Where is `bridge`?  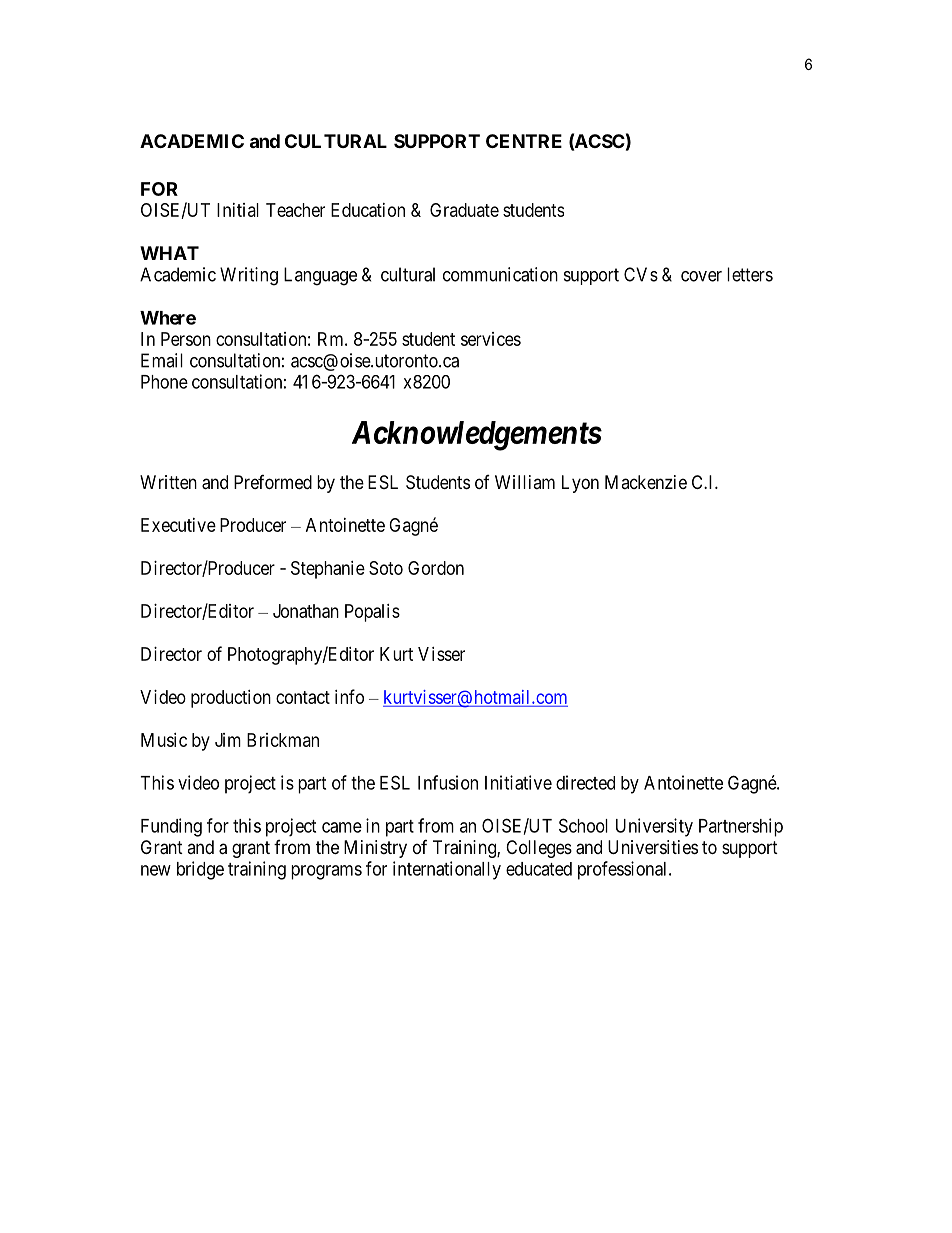
bridge is located at coordinates (200, 870).
